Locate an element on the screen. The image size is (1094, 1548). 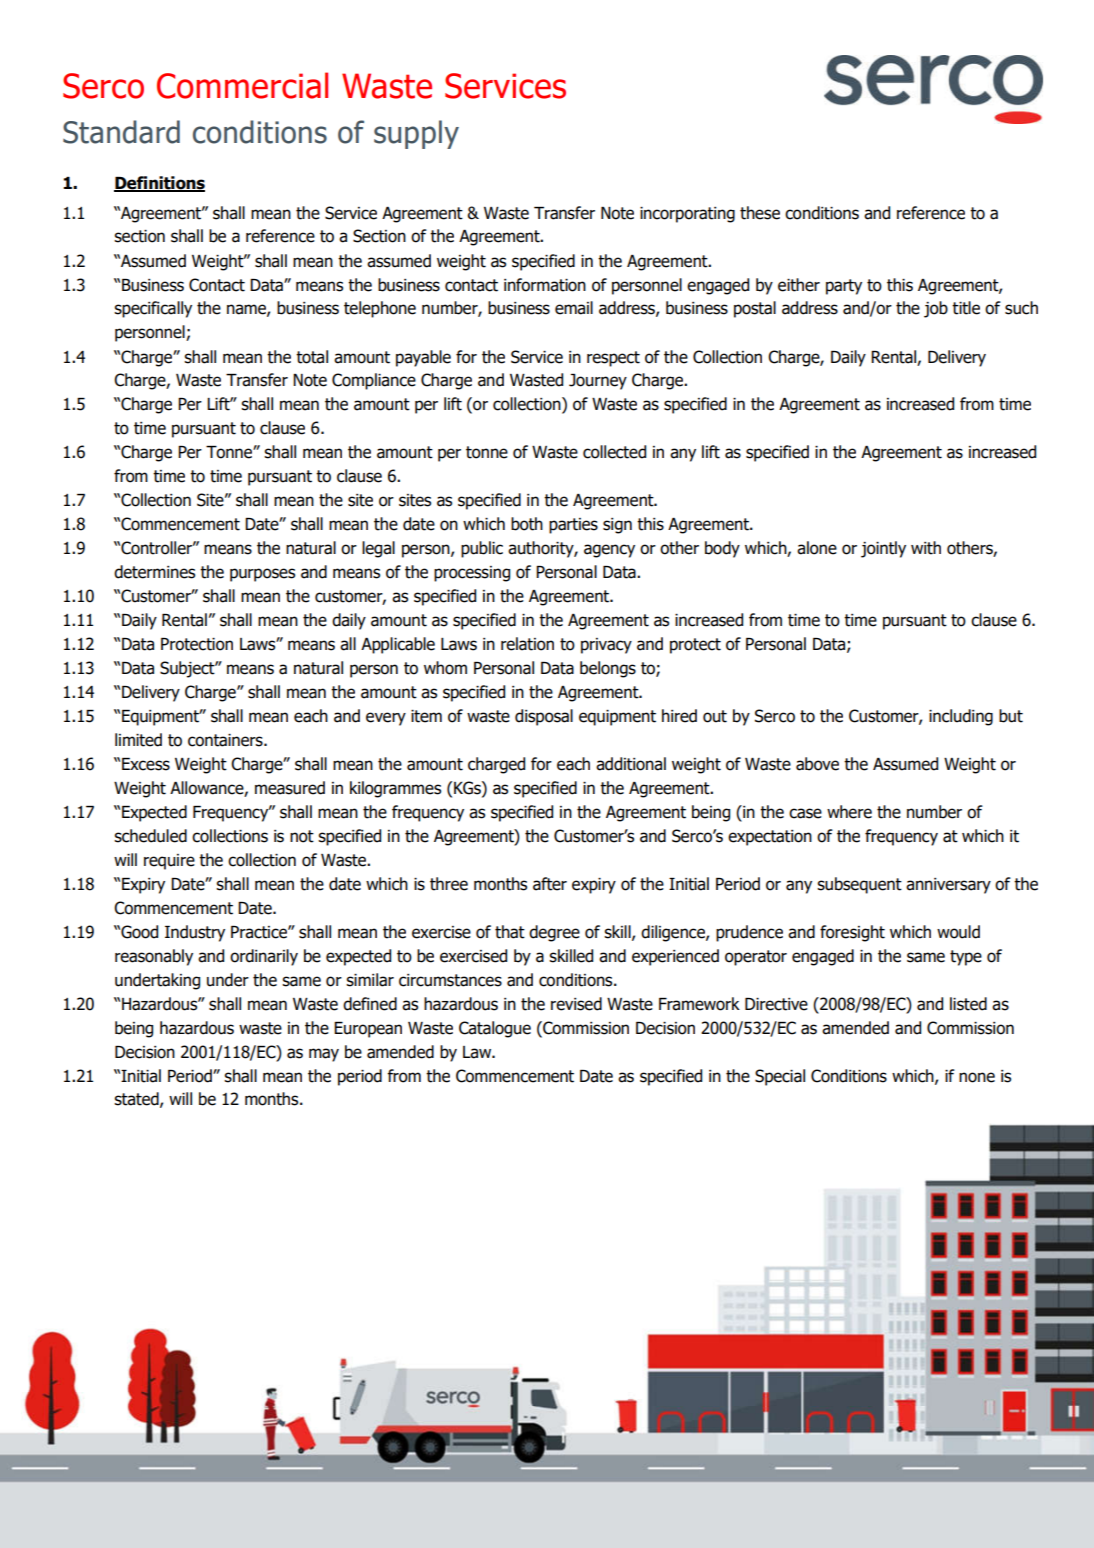
revised is located at coordinates (576, 1004).
